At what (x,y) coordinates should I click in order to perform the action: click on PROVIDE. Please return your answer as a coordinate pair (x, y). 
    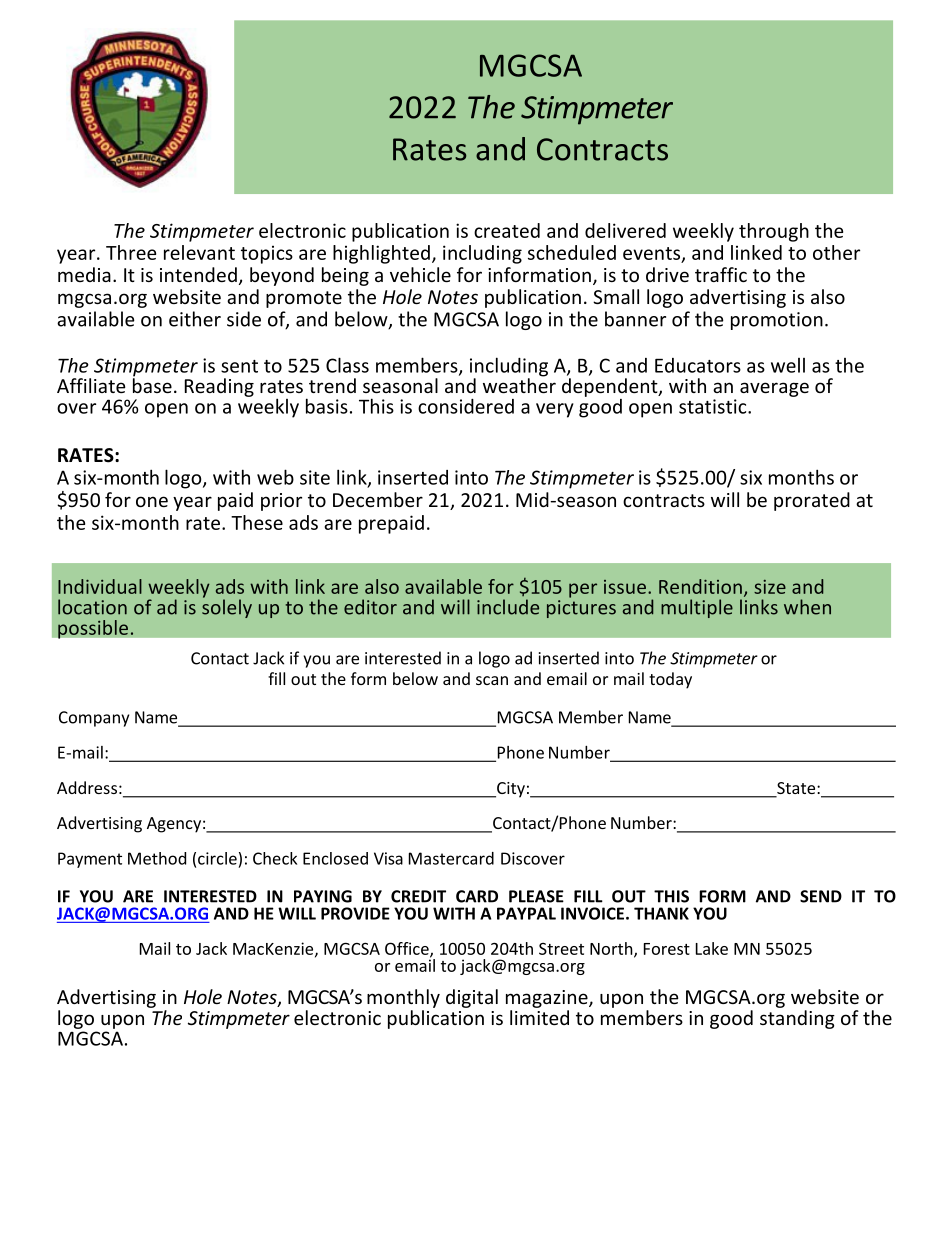
    Looking at the image, I should click on (355, 913).
